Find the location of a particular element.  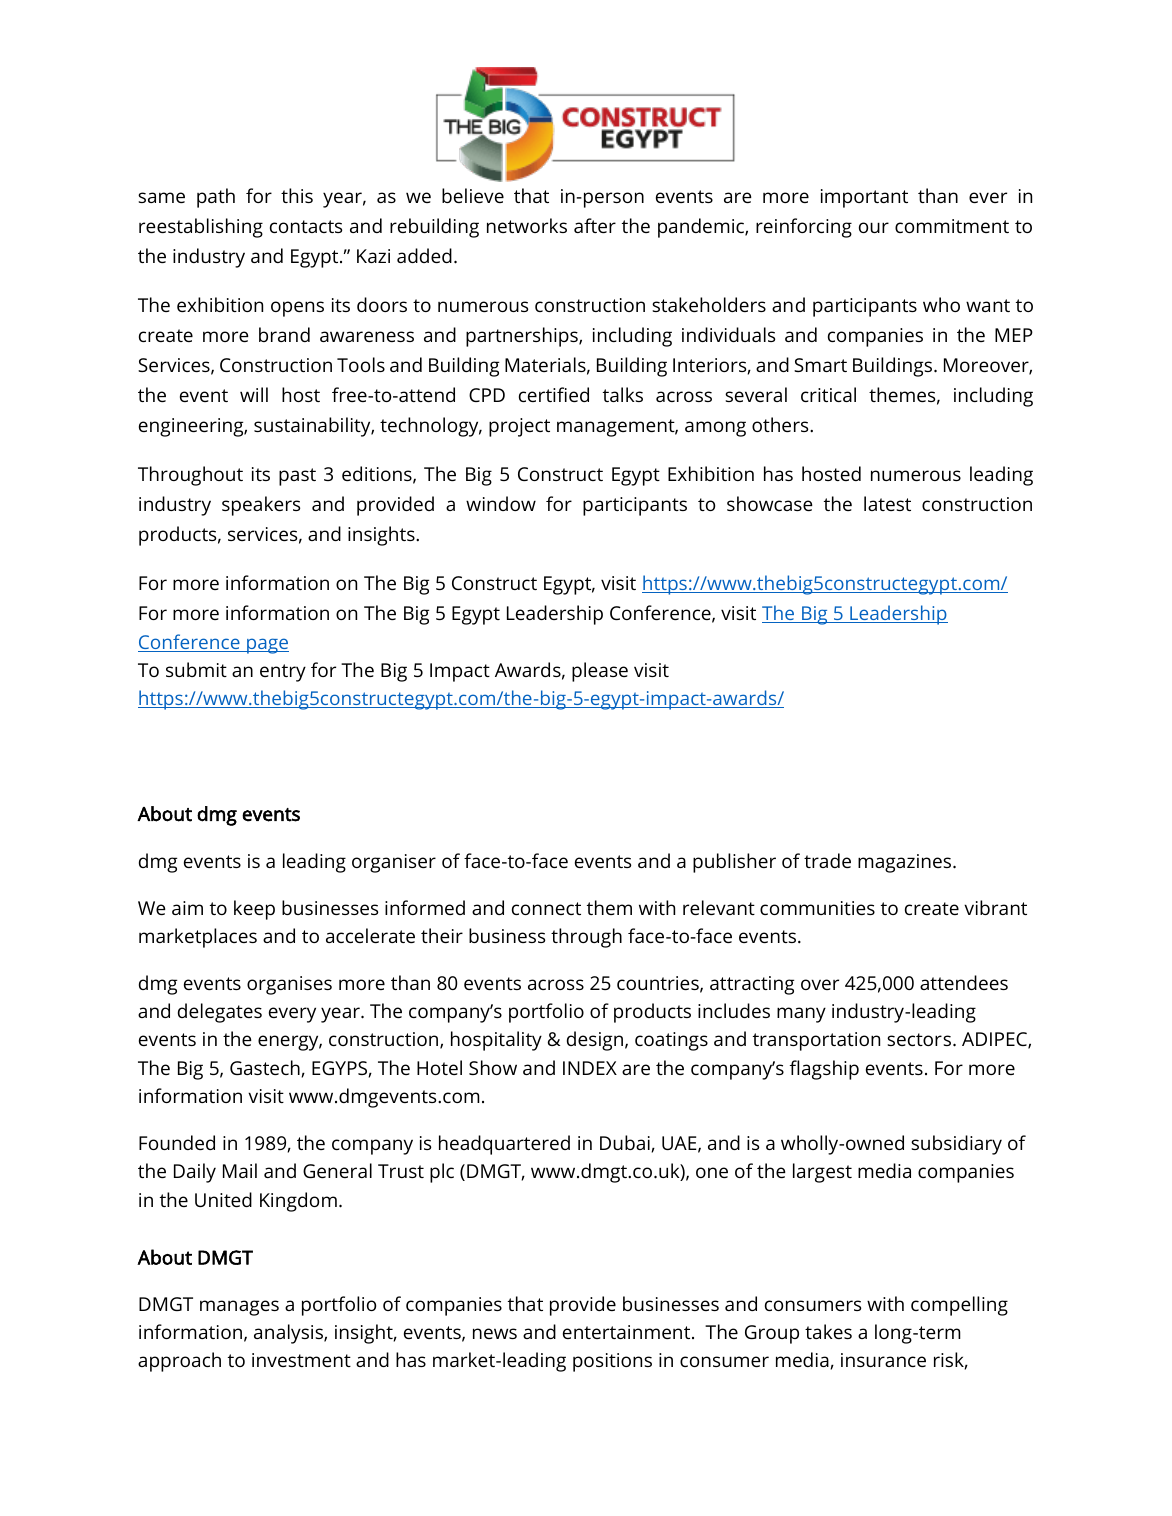

after is located at coordinates (595, 225).
